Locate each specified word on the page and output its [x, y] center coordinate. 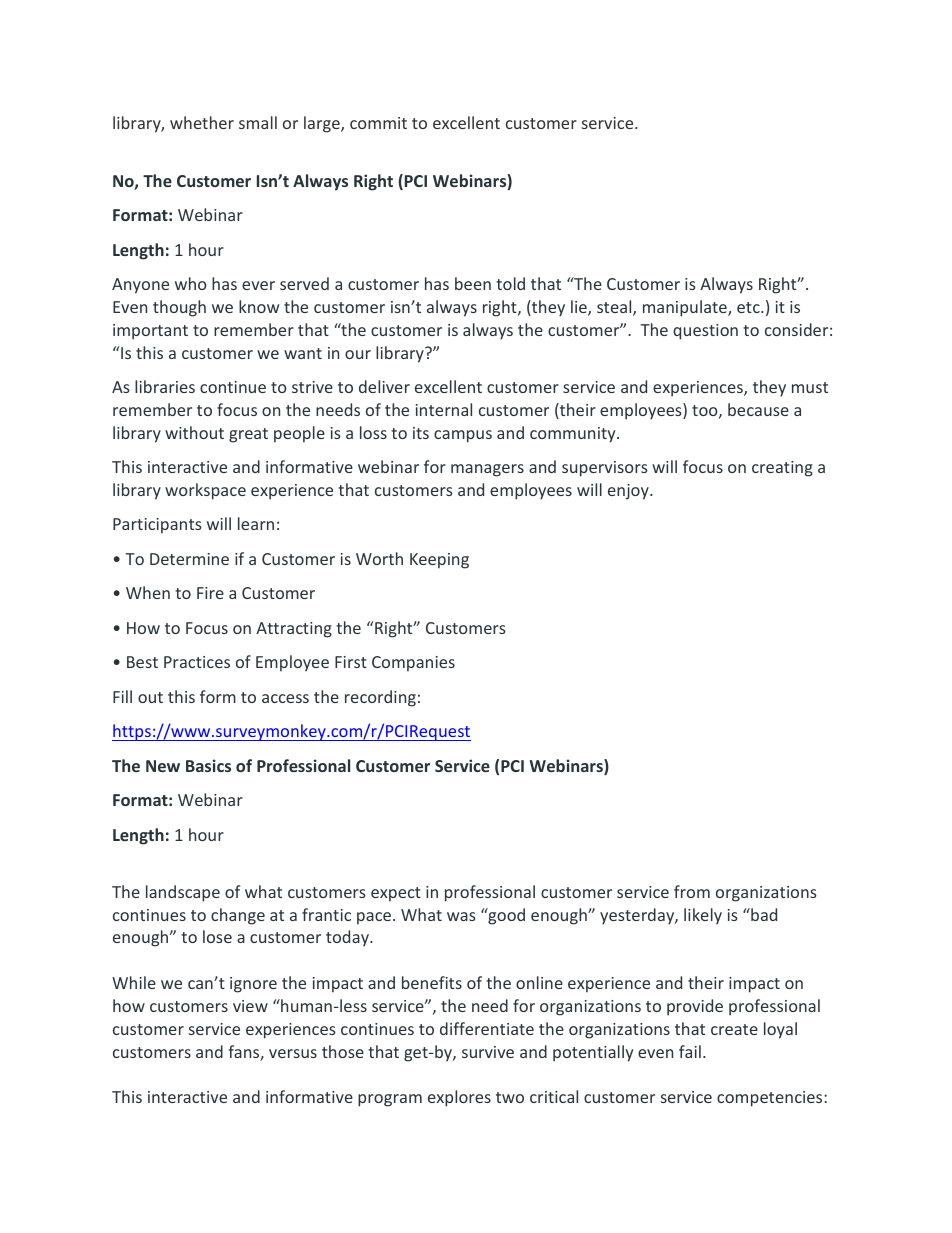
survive [488, 1052]
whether [202, 122]
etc [749, 307]
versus [293, 1053]
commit [378, 123]
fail [690, 1051]
